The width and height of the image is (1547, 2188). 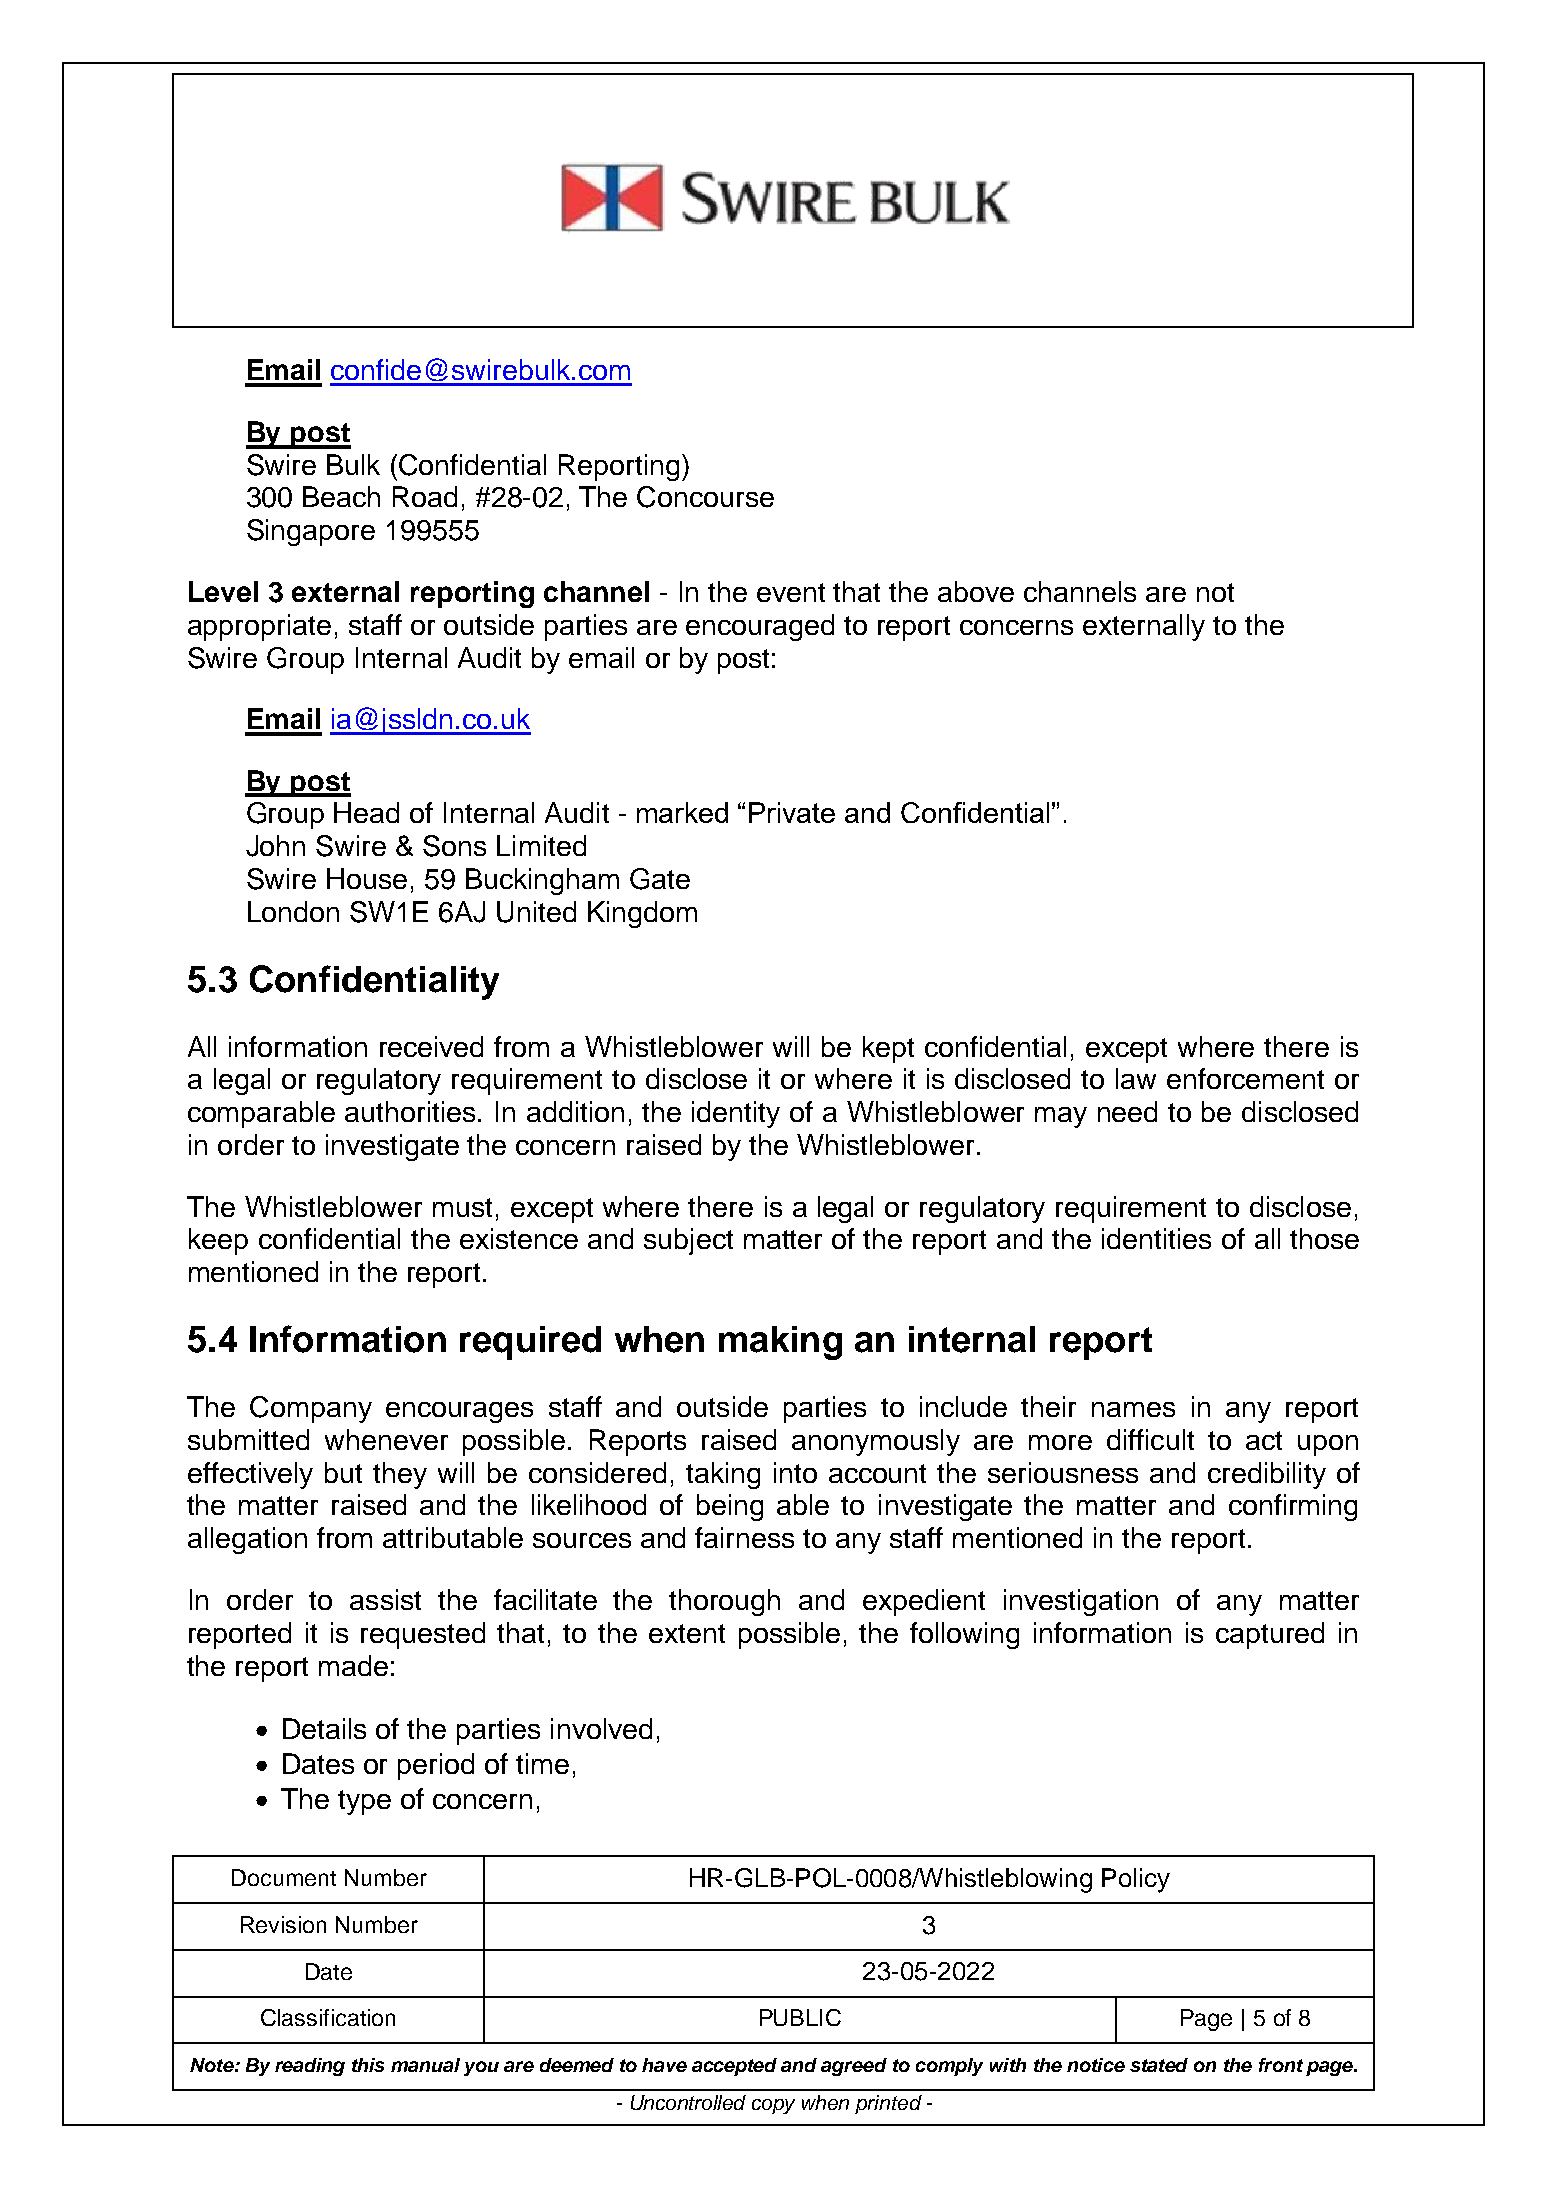 I want to click on received, so click(x=431, y=1046).
